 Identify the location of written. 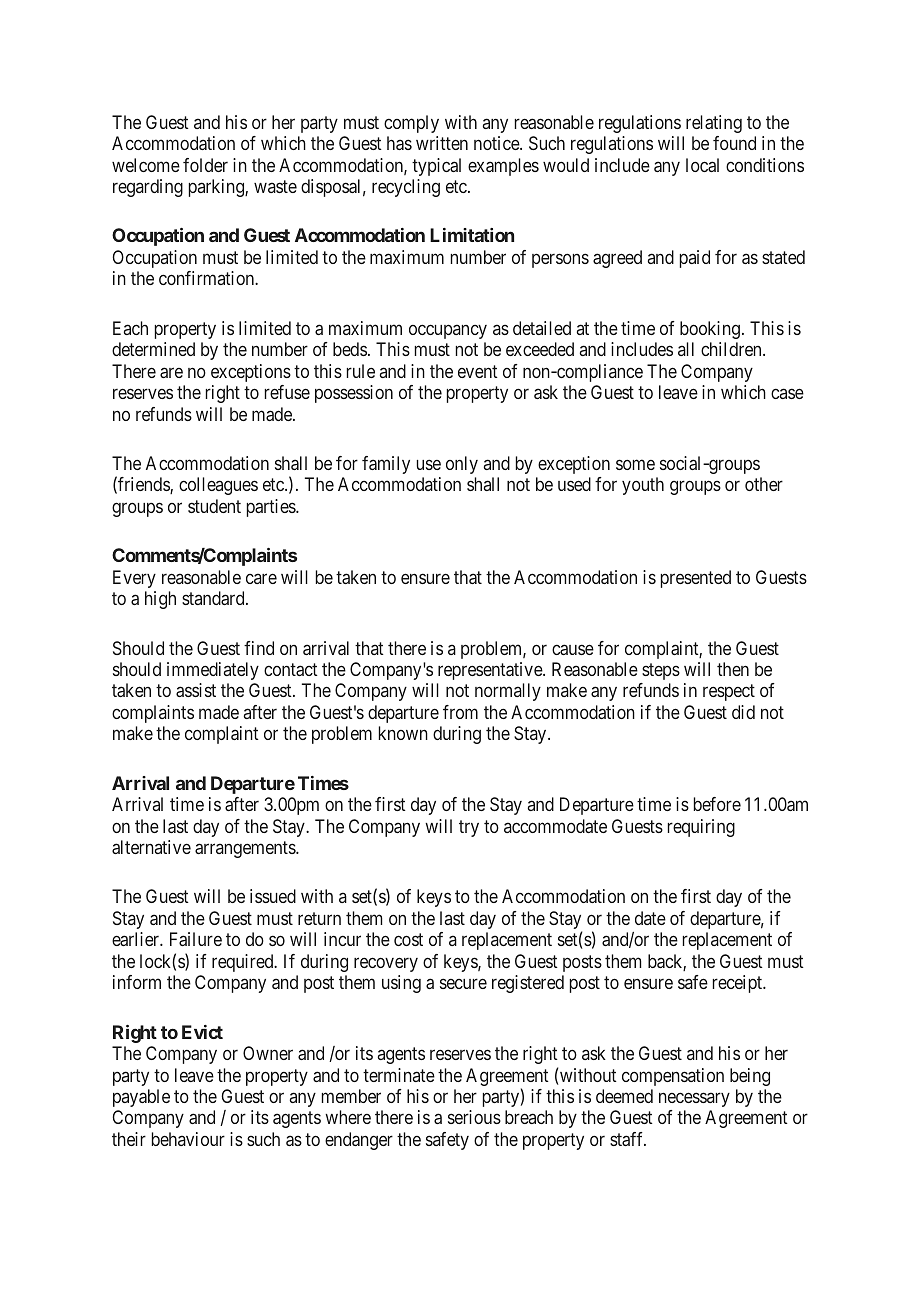
(442, 143).
